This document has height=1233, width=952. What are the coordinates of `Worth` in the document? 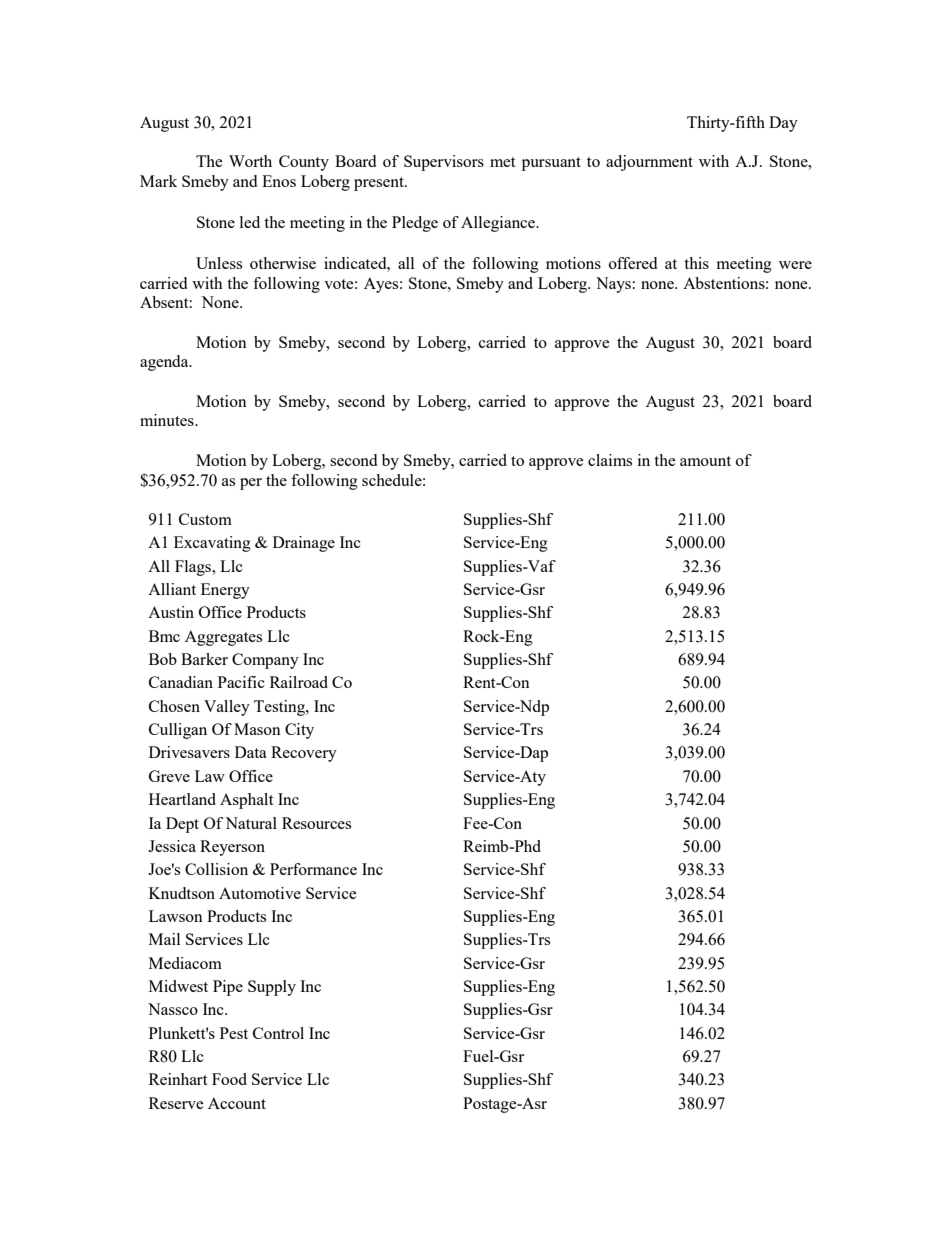 It's located at (250, 161).
